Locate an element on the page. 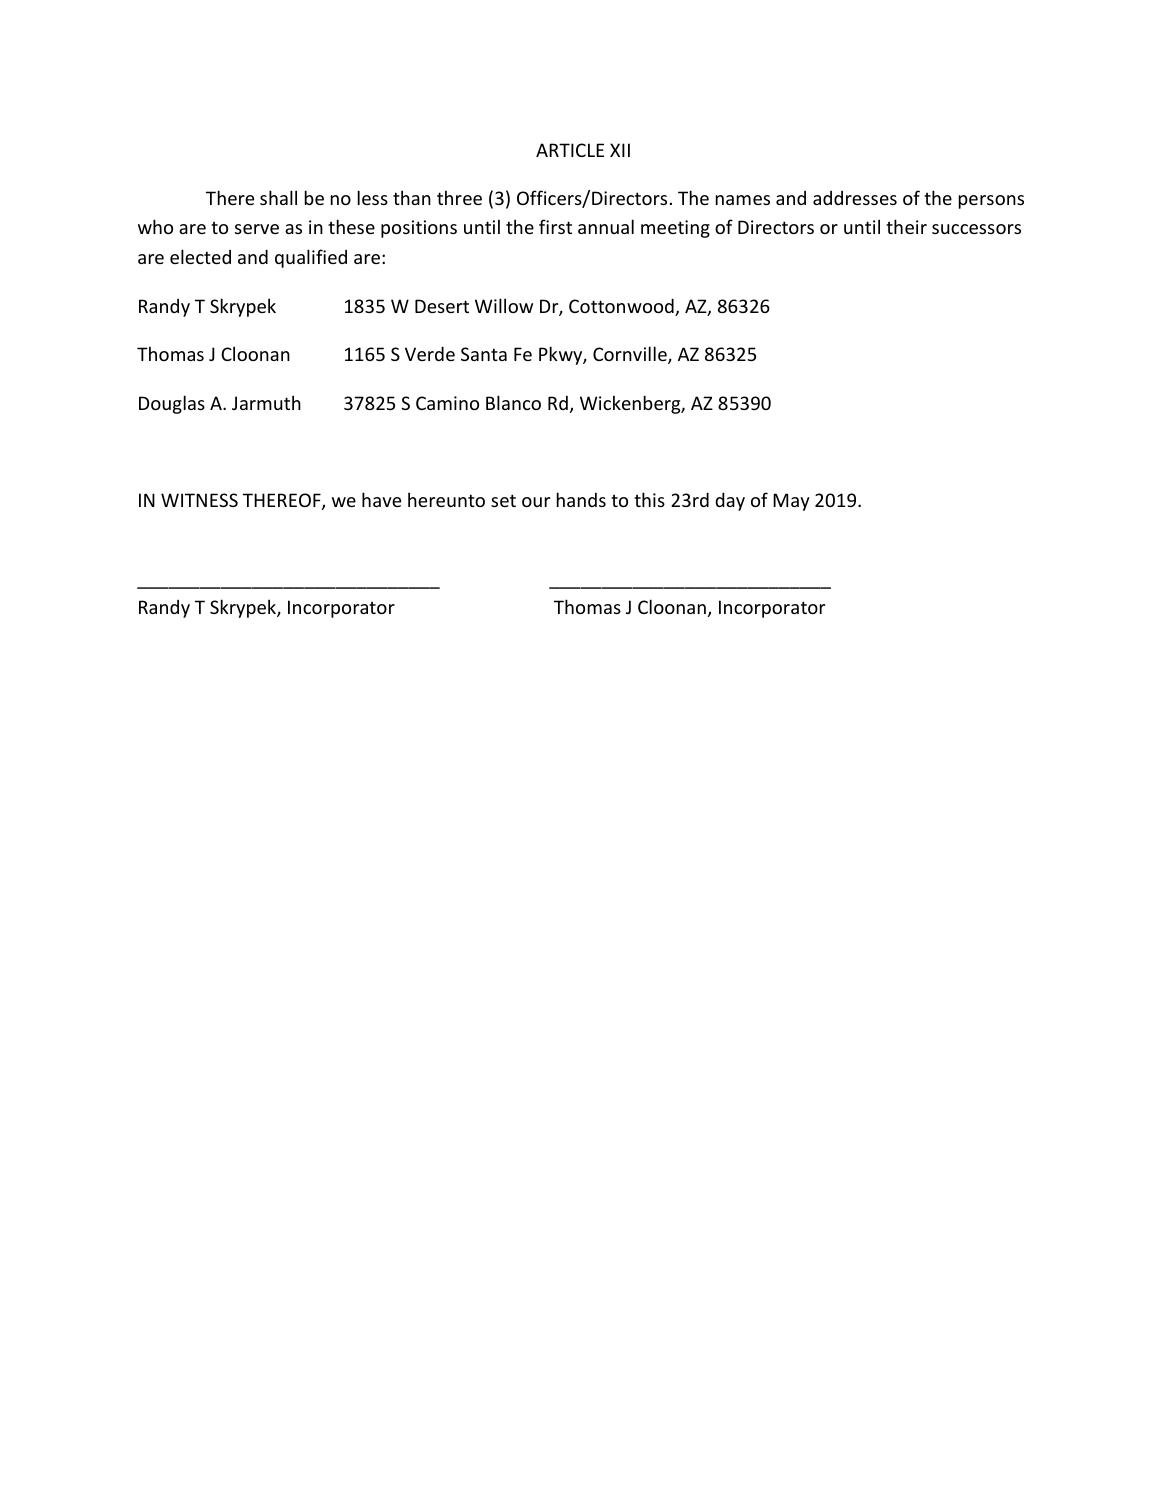 The width and height of the image is (1167, 1510). Blanco is located at coordinates (513, 402).
